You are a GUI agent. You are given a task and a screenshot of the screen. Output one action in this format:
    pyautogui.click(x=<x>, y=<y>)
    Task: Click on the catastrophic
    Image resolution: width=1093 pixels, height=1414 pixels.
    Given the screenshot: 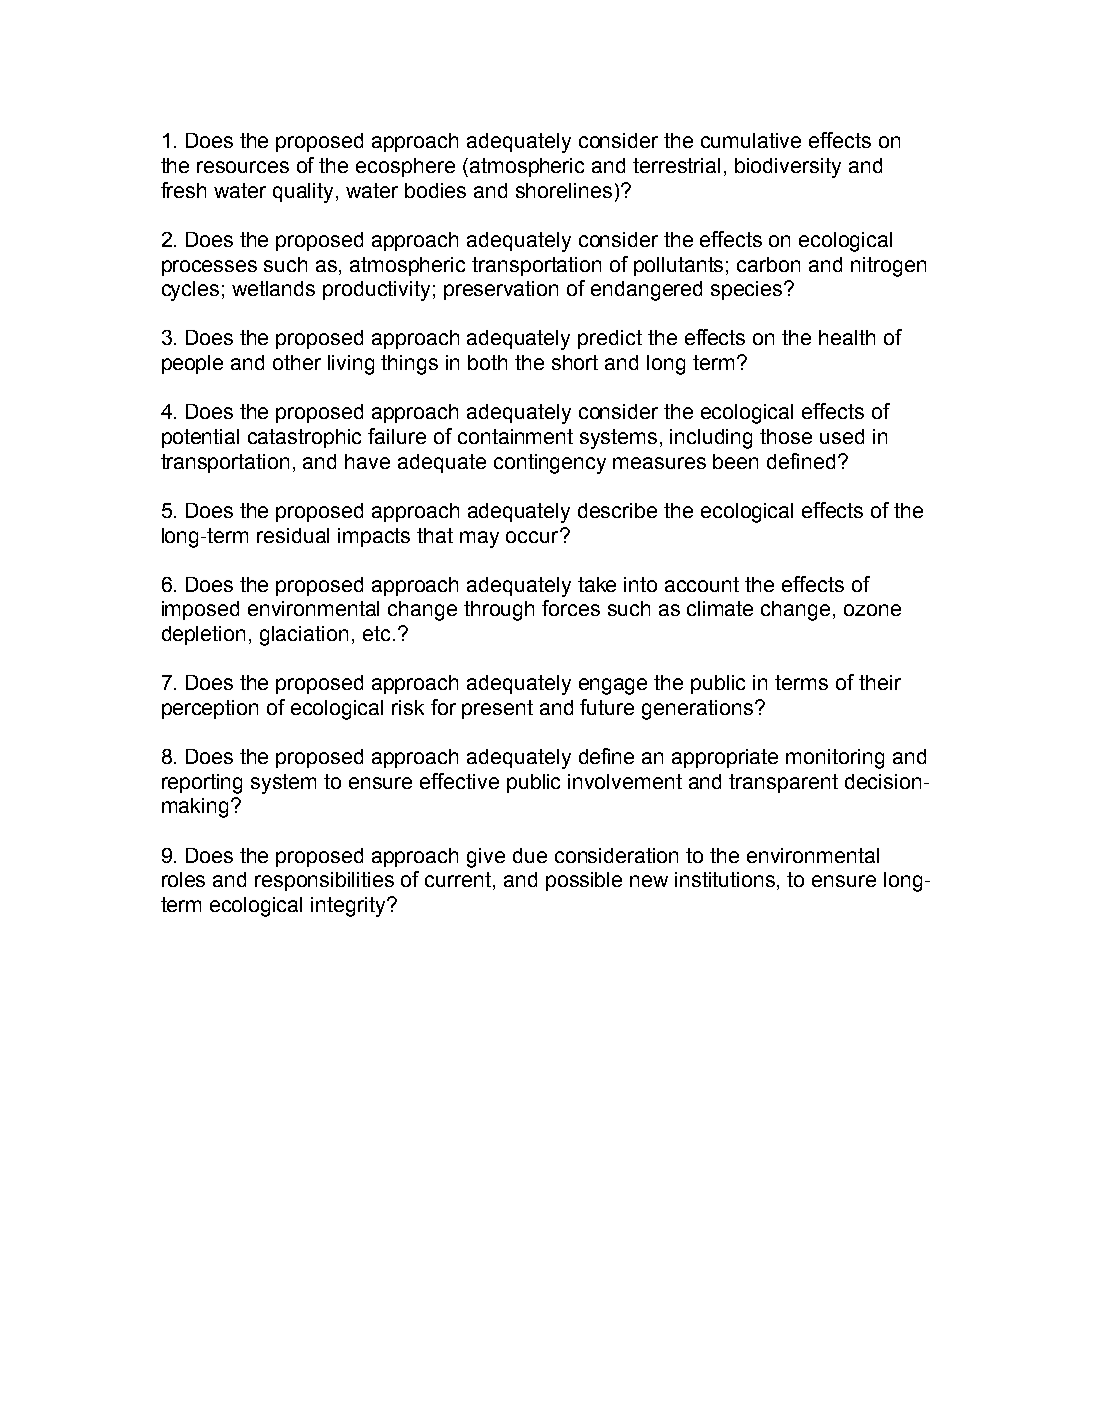 What is the action you would take?
    pyautogui.click(x=304, y=438)
